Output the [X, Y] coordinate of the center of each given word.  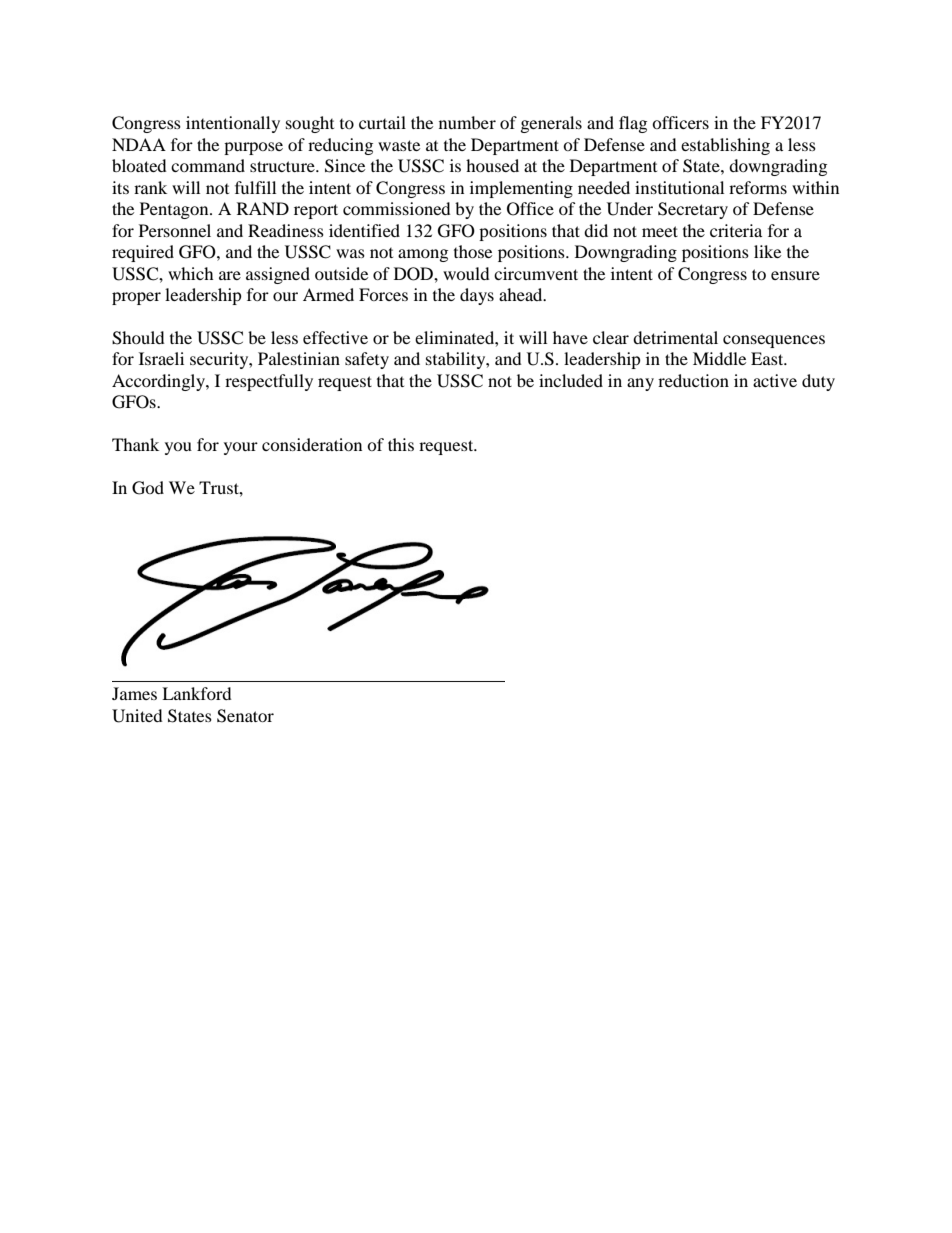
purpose [253, 148]
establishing [725, 146]
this [401, 444]
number [467, 122]
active [775, 380]
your [241, 448]
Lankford [197, 693]
